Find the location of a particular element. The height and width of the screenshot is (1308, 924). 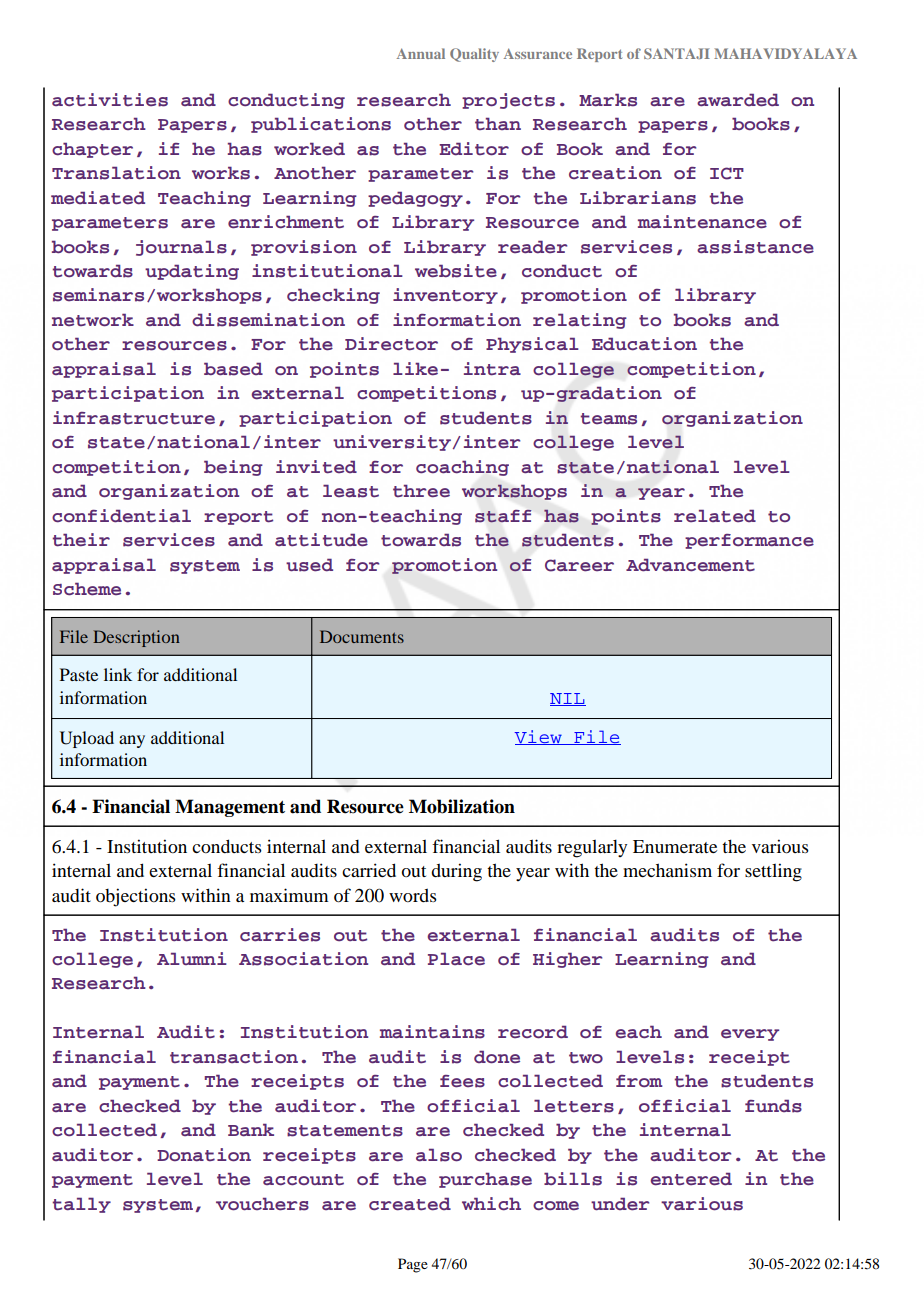

Annual is located at coordinates (421, 53).
